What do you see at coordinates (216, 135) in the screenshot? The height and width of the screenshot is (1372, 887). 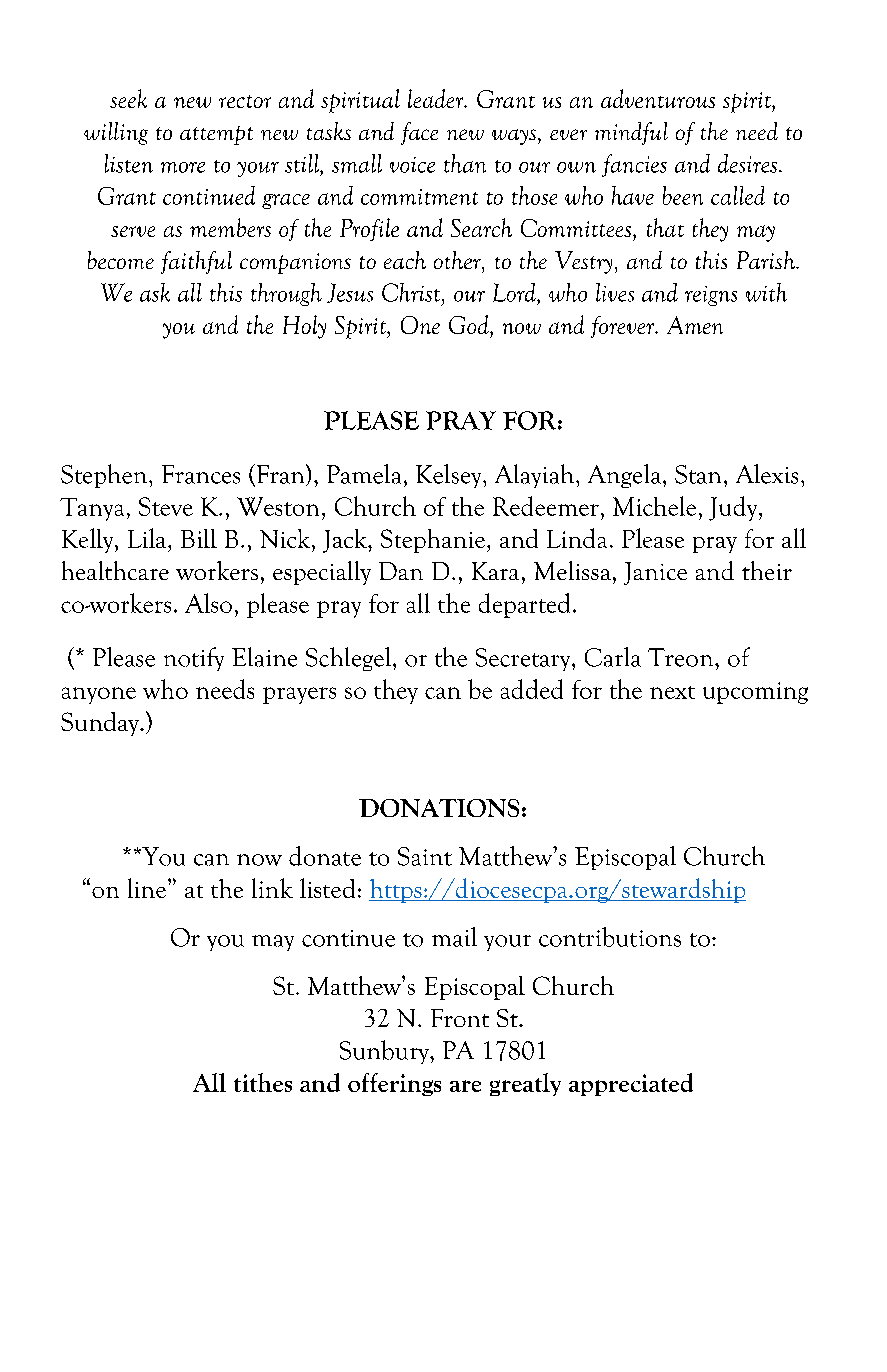 I see `attempt` at bounding box center [216, 135].
